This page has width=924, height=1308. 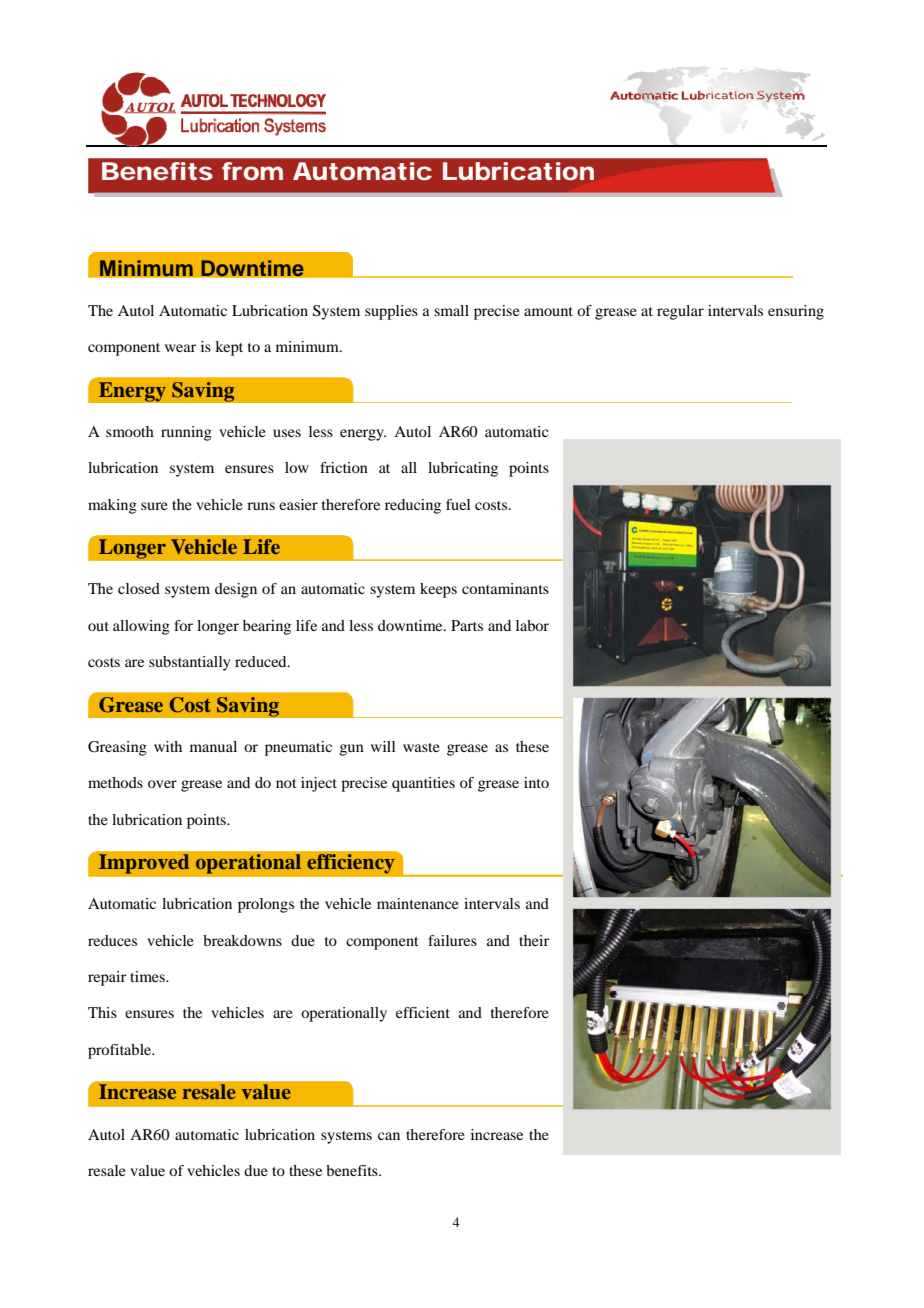 What do you see at coordinates (532, 625) in the page?
I see `labor` at bounding box center [532, 625].
